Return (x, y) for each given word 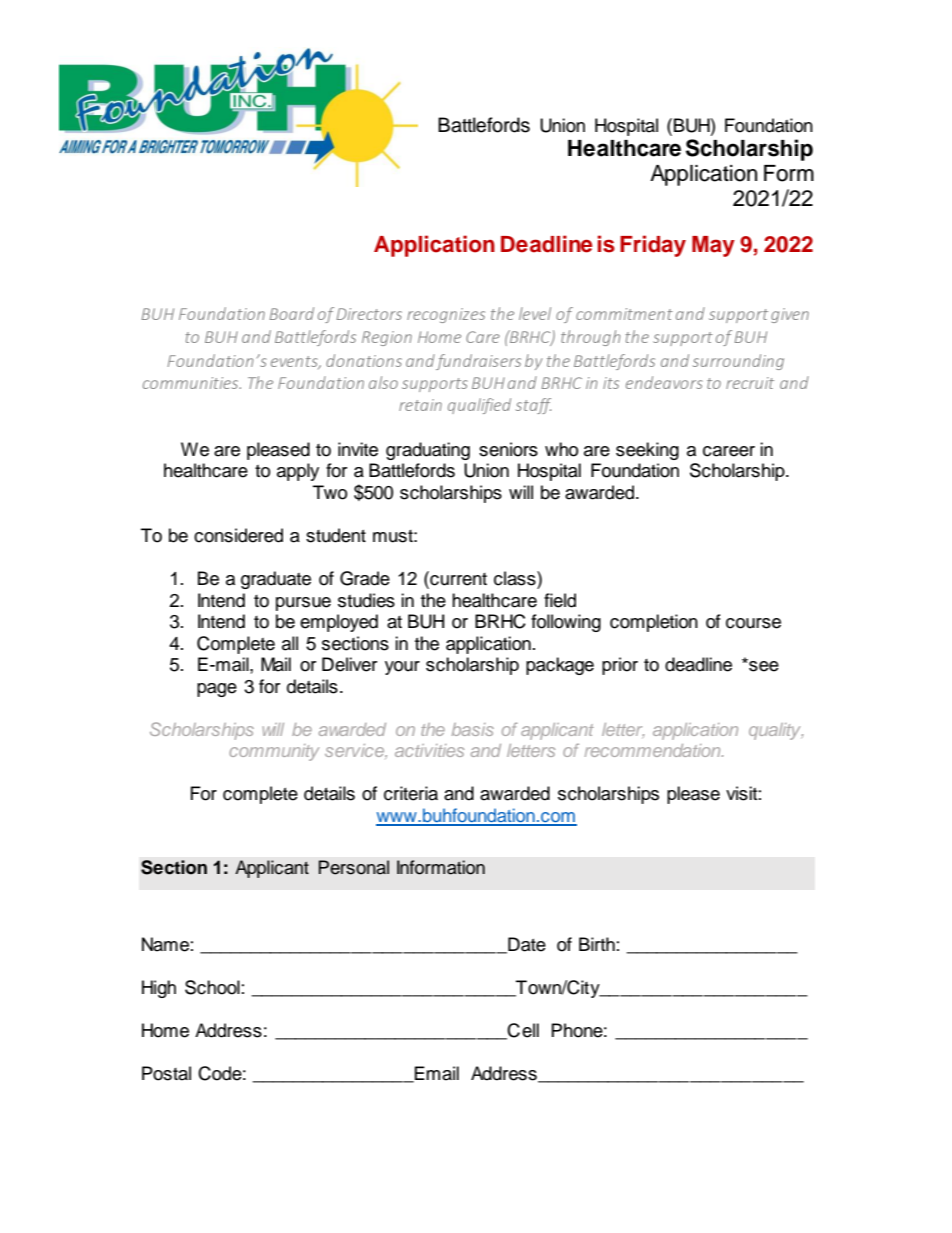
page (217, 690)
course (753, 623)
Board (292, 313)
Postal (166, 1073)
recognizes (446, 315)
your (402, 668)
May (713, 246)
